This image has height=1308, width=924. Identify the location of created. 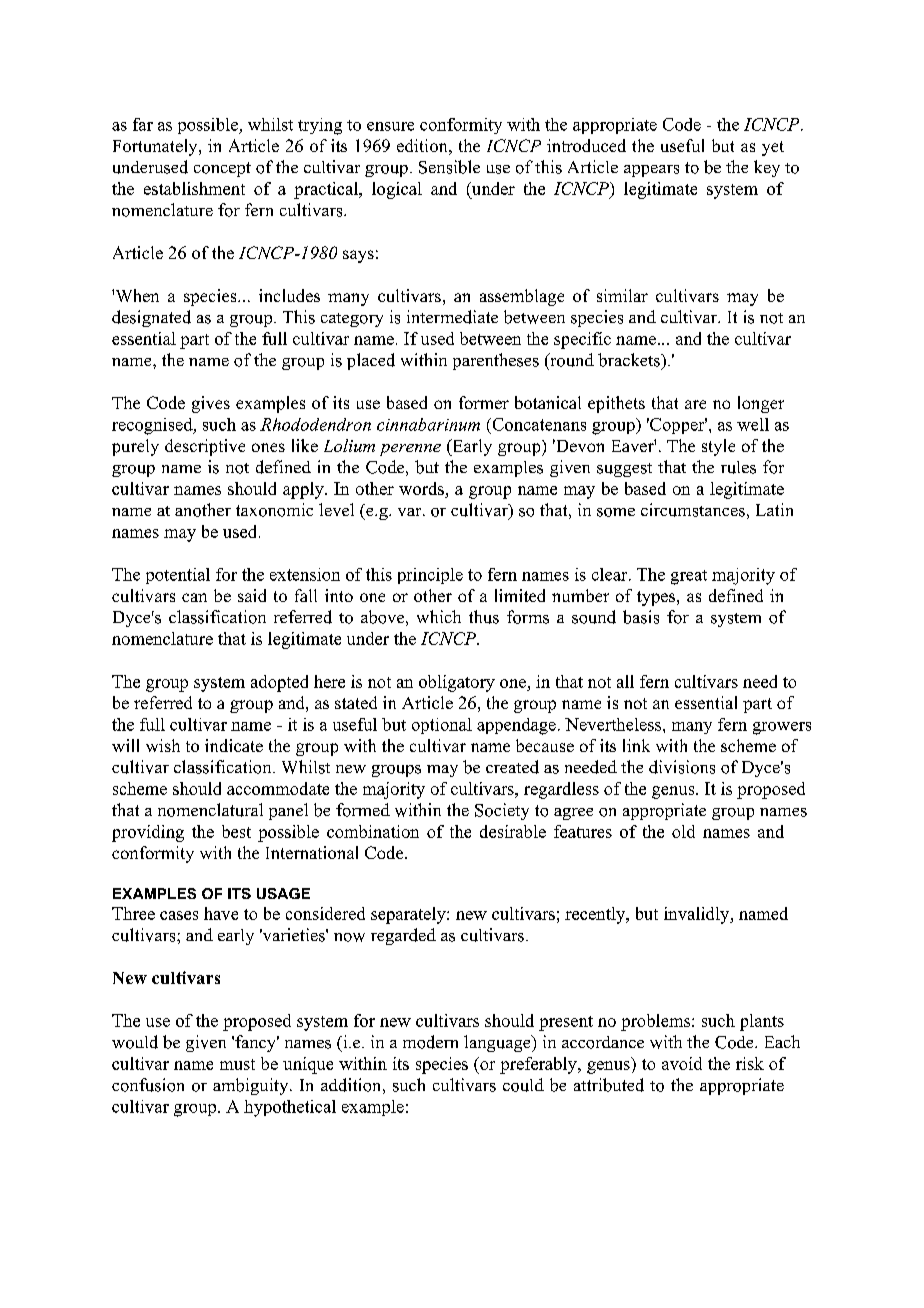
(512, 767).
